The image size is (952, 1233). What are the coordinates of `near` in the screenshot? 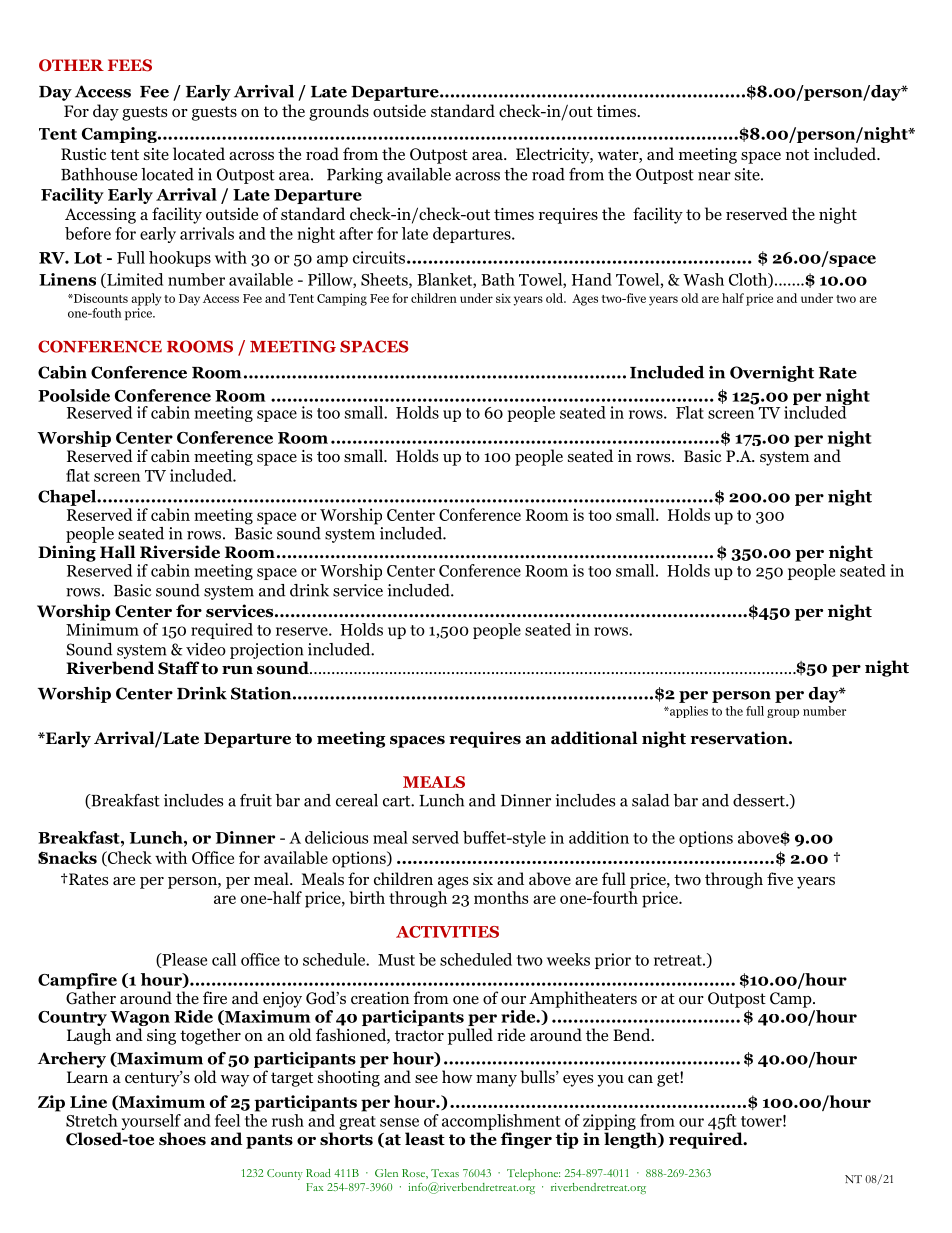 It's located at (714, 176).
